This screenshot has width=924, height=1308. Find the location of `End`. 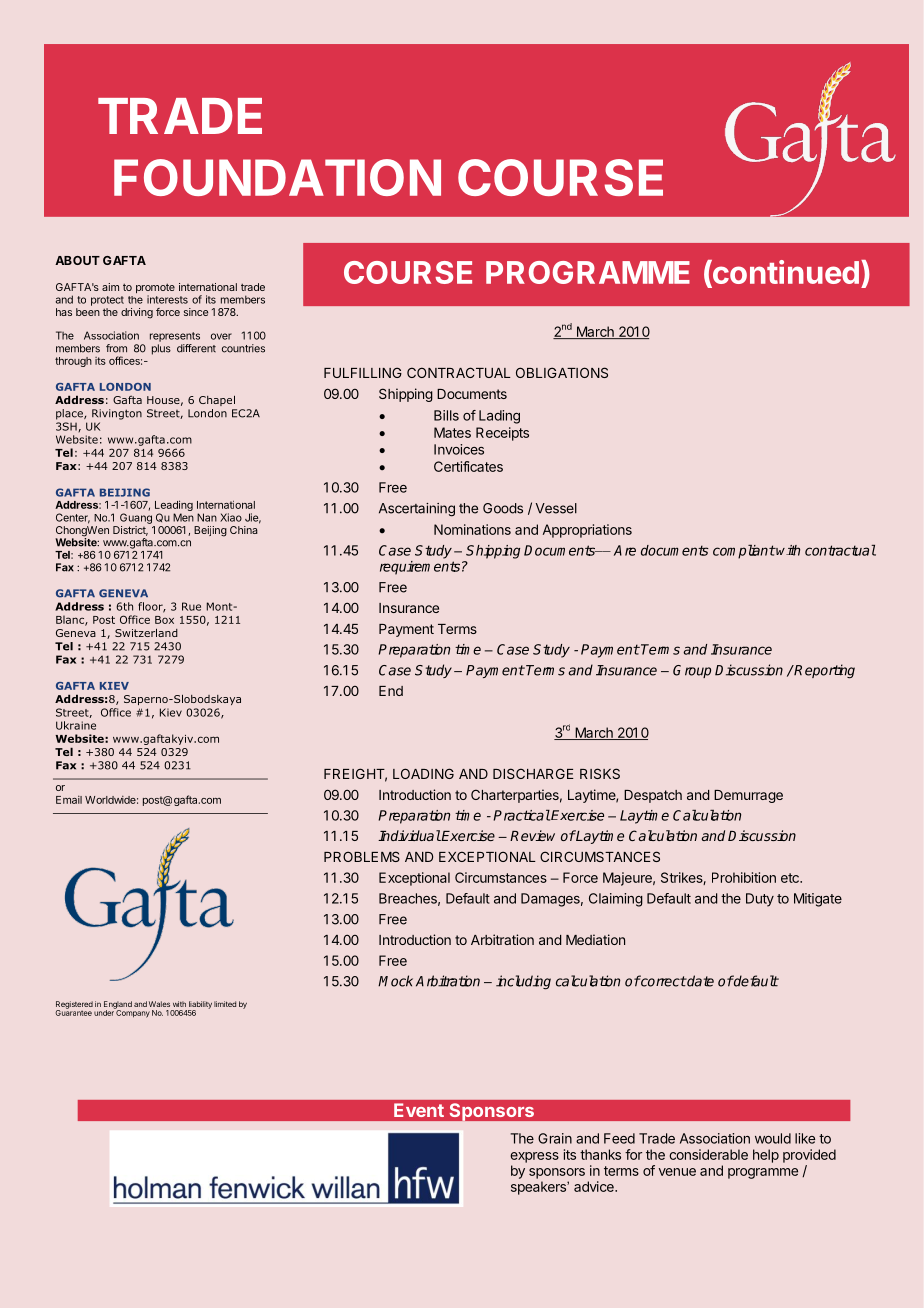

End is located at coordinates (391, 691).
